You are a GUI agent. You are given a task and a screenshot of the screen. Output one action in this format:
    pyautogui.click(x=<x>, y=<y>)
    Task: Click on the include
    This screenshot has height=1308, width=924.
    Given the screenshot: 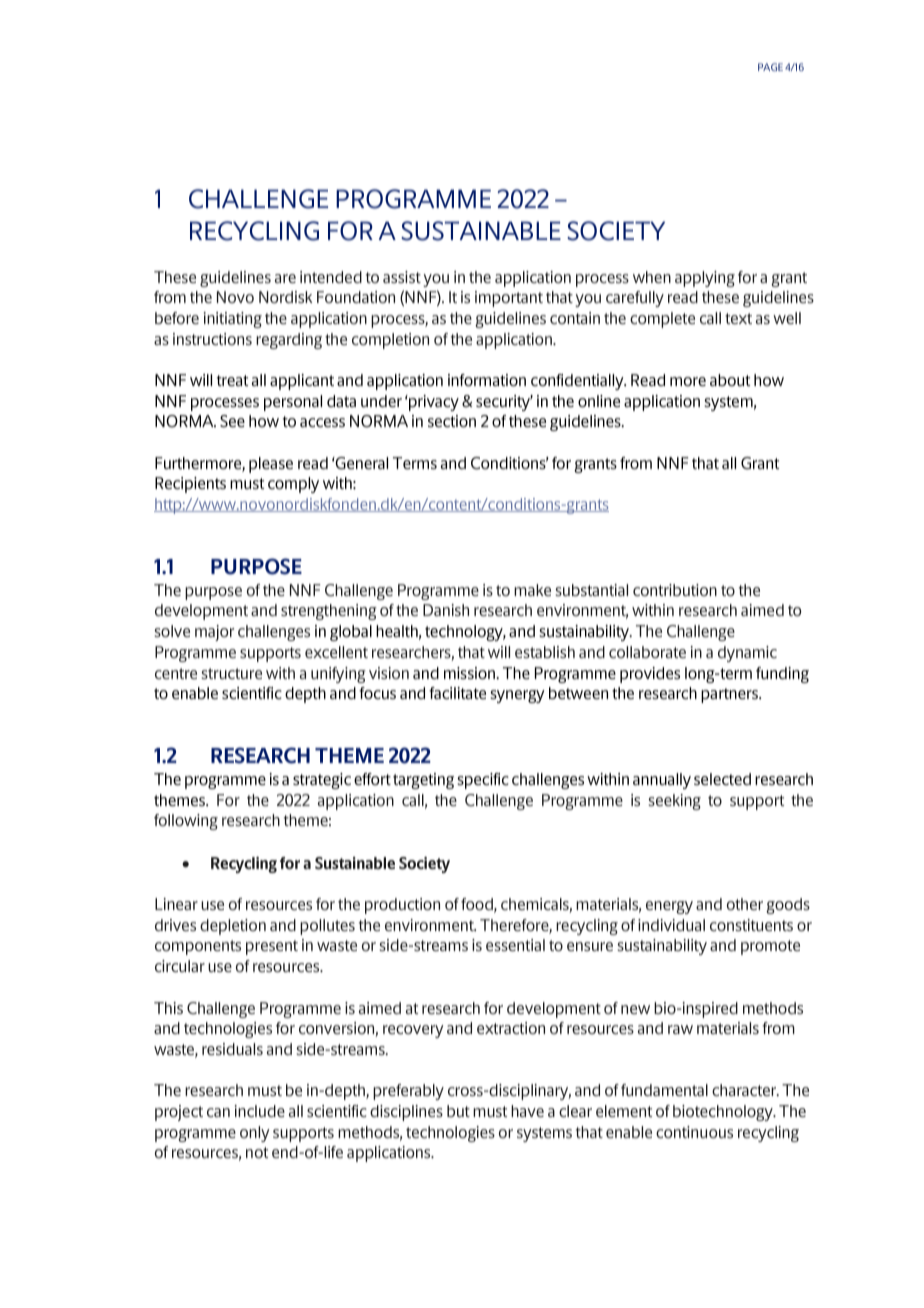 What is the action you would take?
    pyautogui.click(x=260, y=1111)
